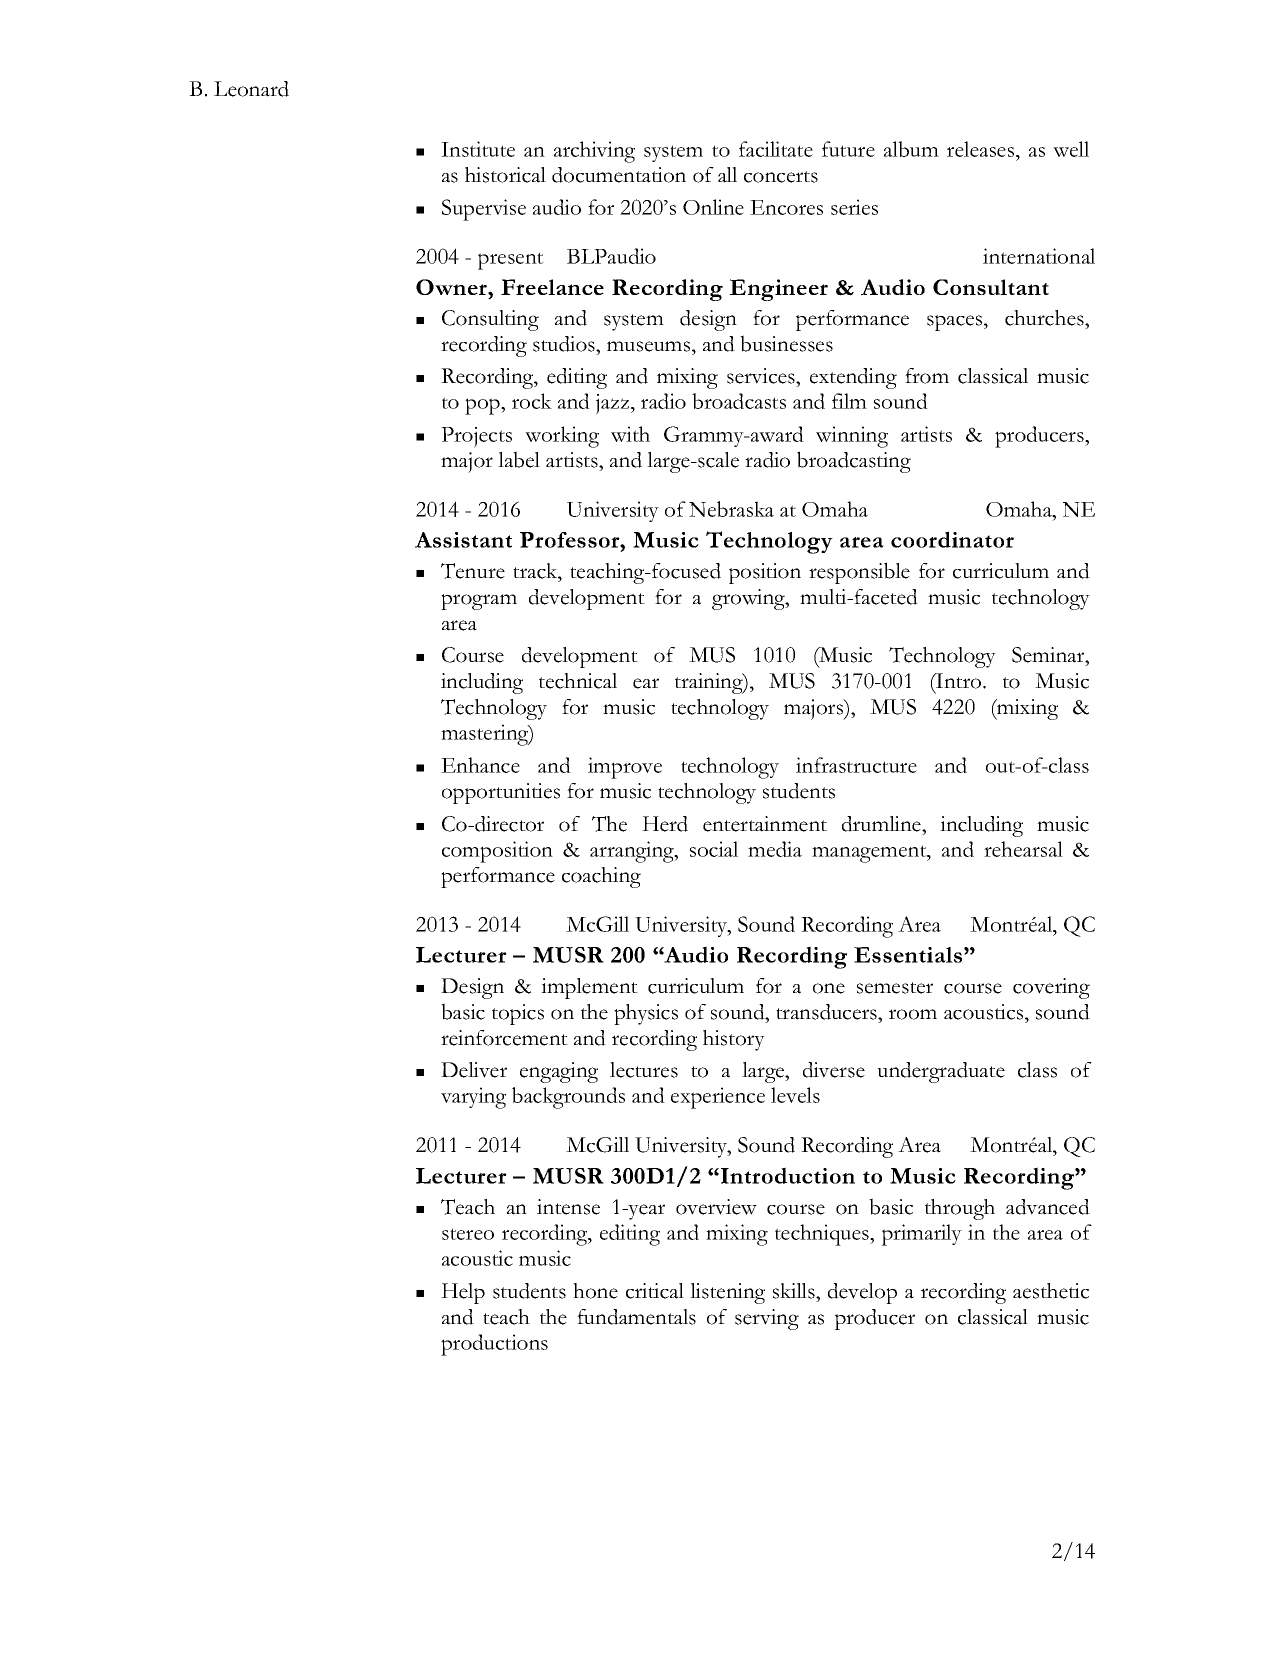 This image has height=1662, width=1284. Describe the element at coordinates (251, 89) in the image. I see `Leonard` at that location.
